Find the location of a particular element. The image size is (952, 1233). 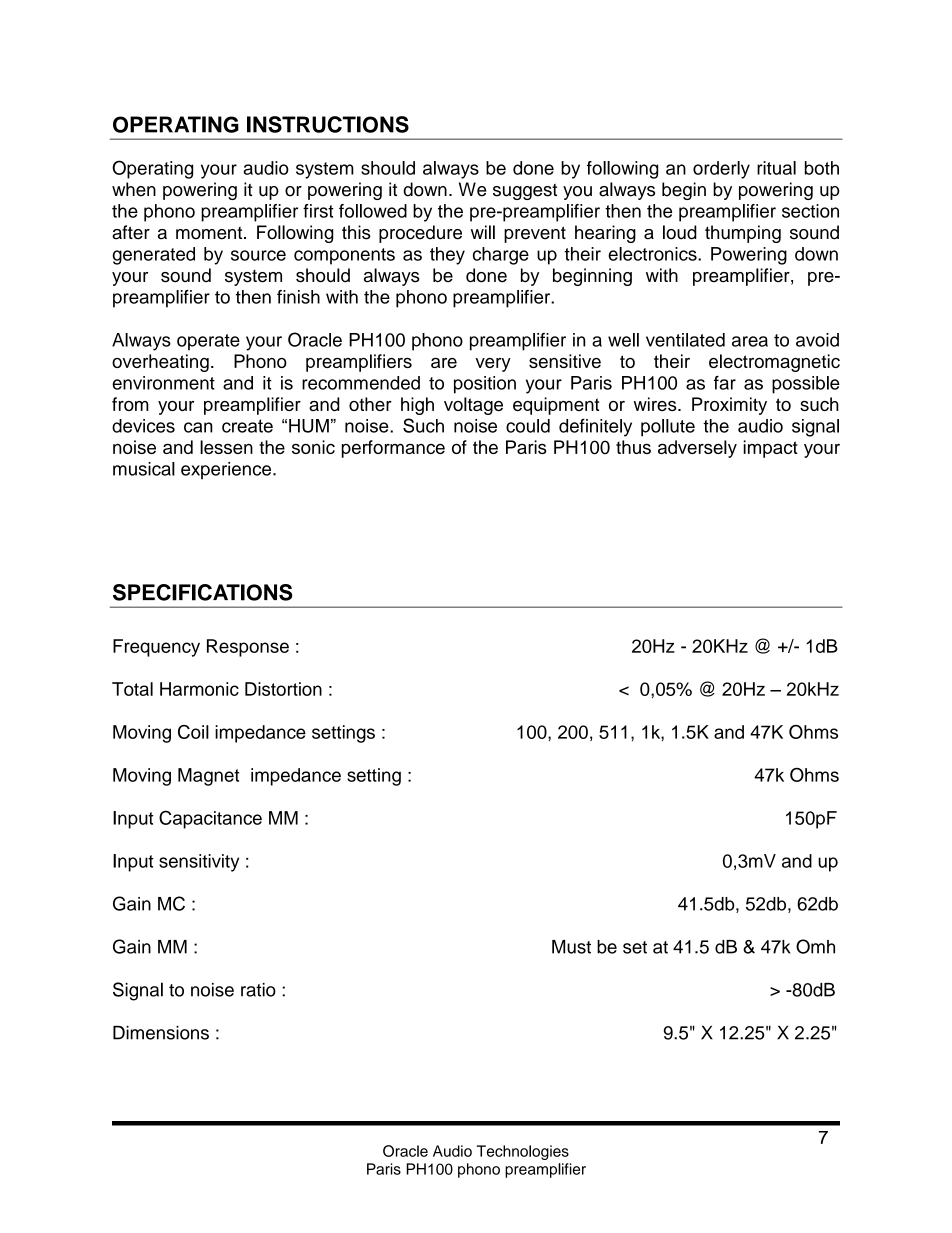

impact is located at coordinates (770, 449).
